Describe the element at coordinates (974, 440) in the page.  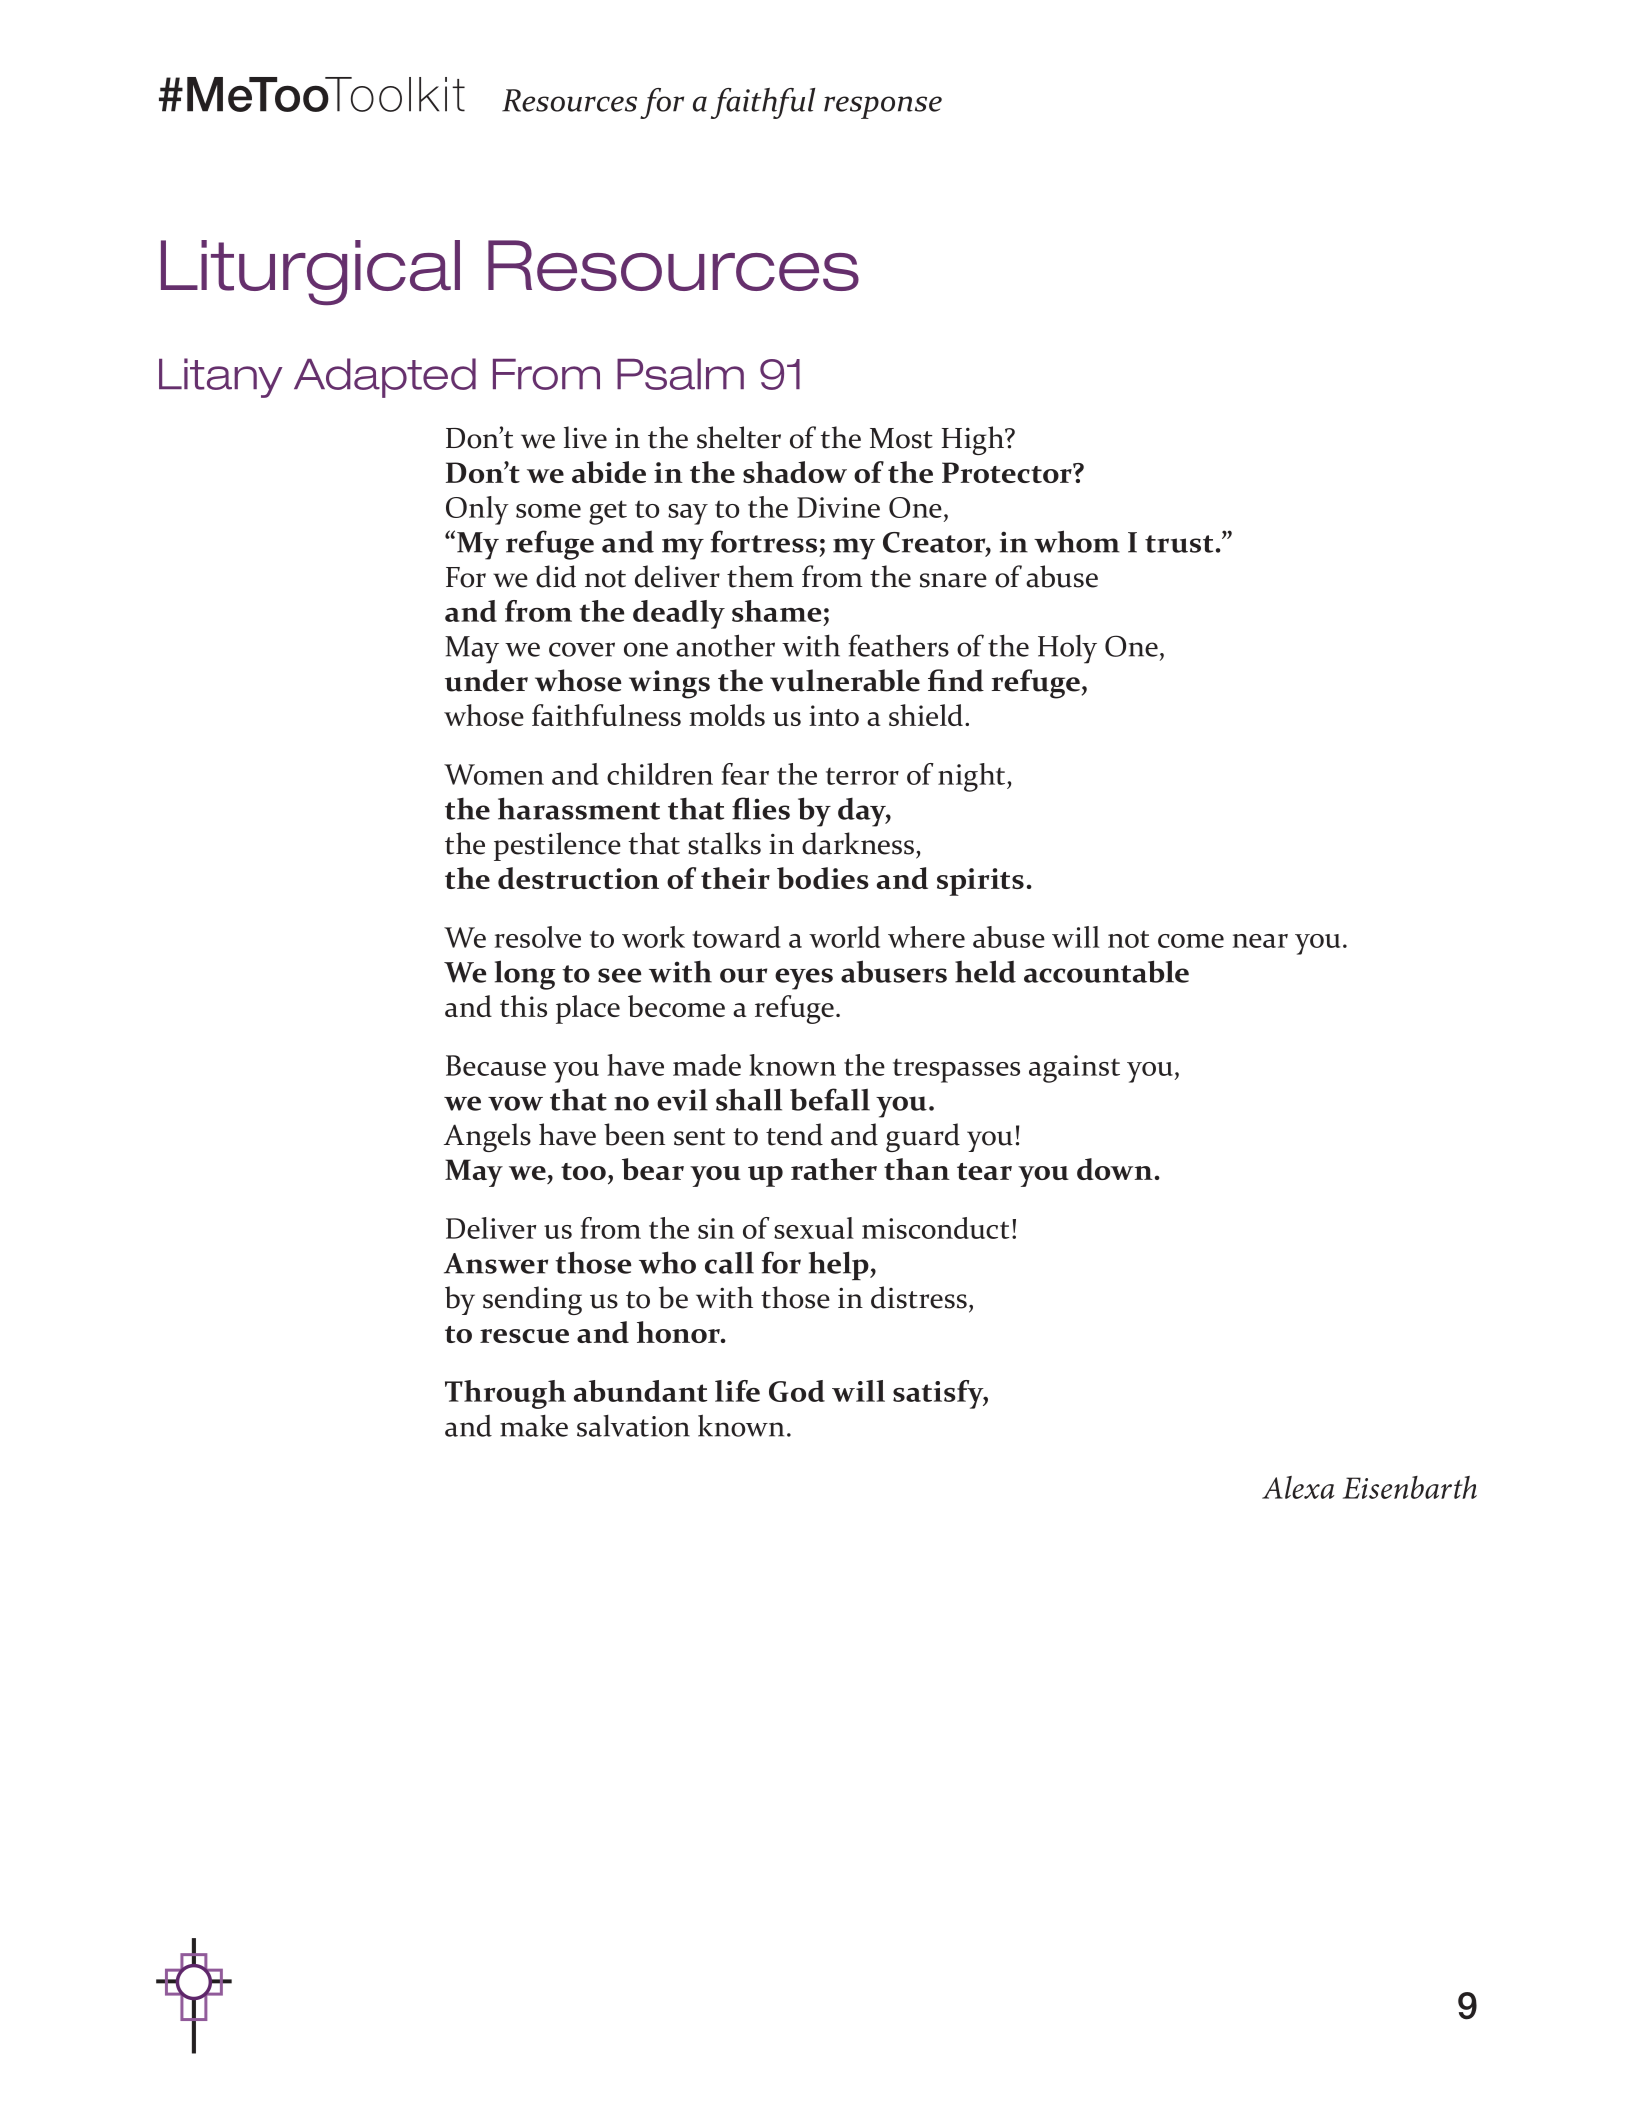
I see `High` at that location.
